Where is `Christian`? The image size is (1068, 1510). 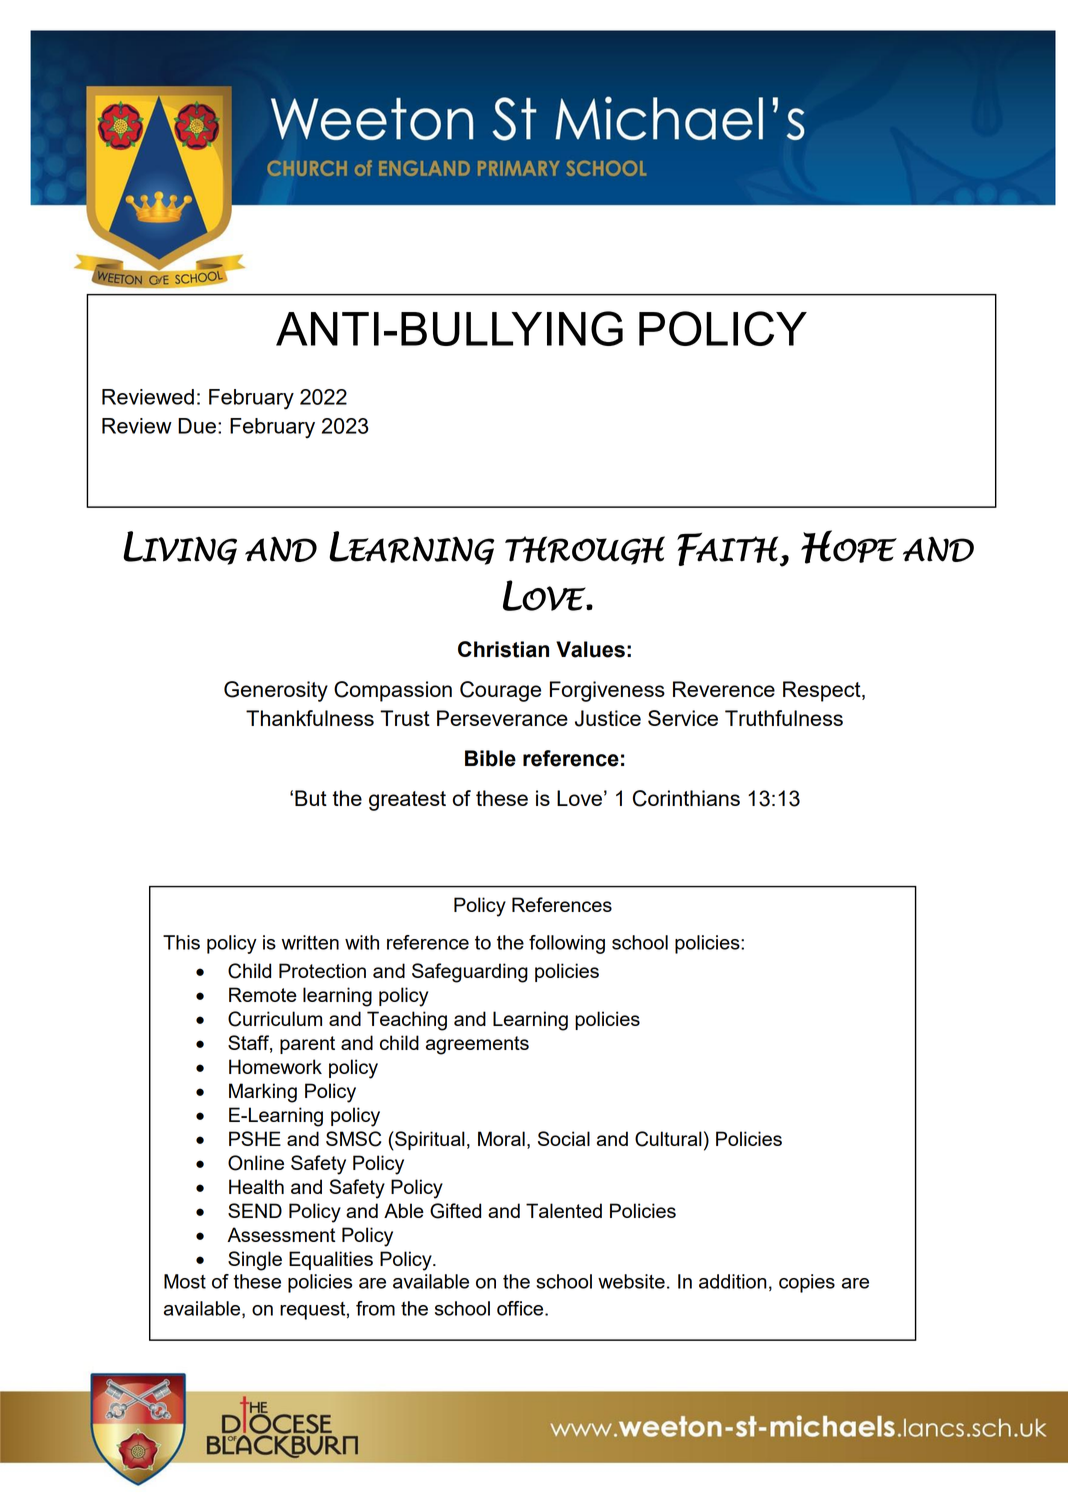
Christian is located at coordinates (503, 649).
